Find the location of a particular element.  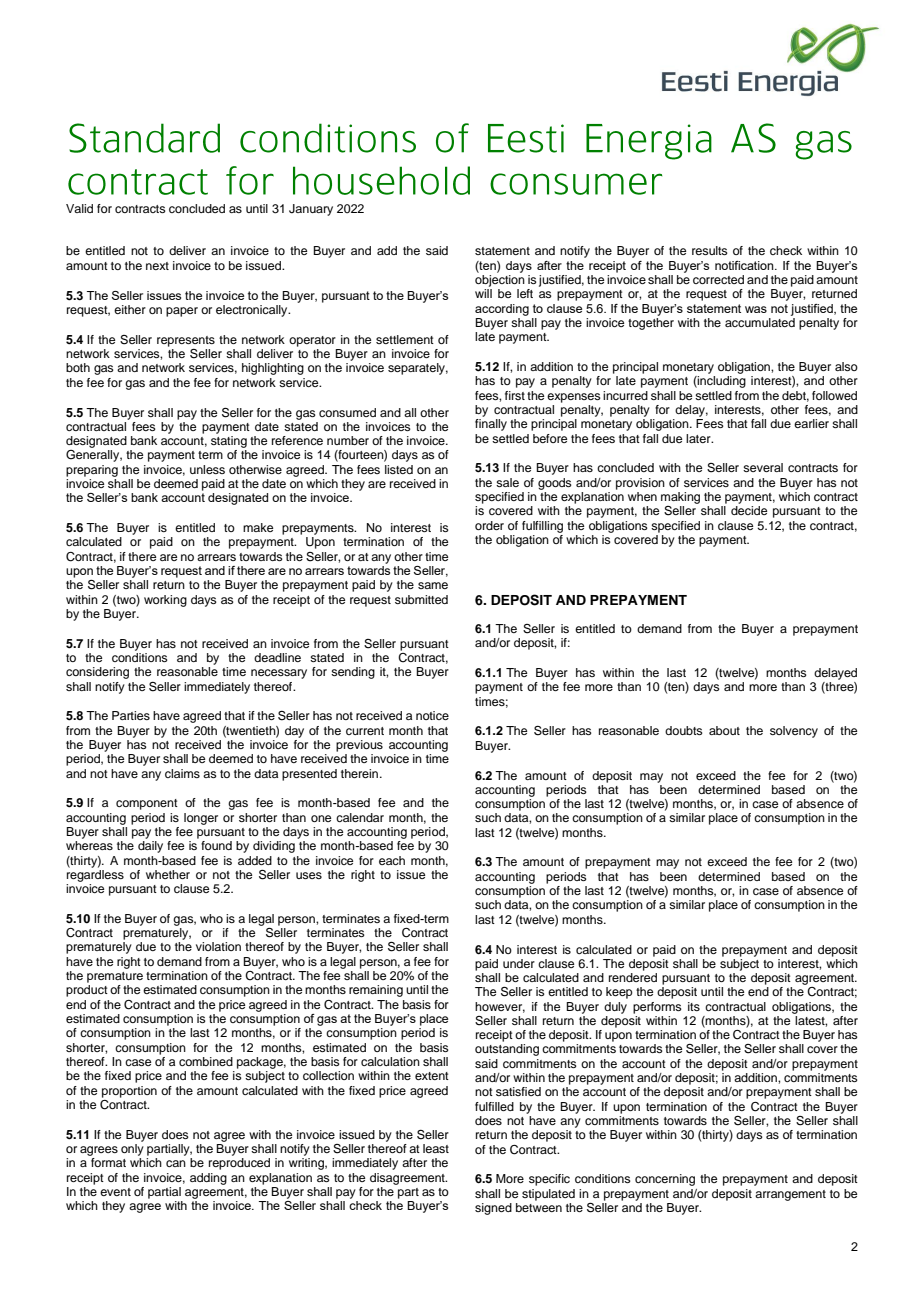

violation is located at coordinates (218, 946).
